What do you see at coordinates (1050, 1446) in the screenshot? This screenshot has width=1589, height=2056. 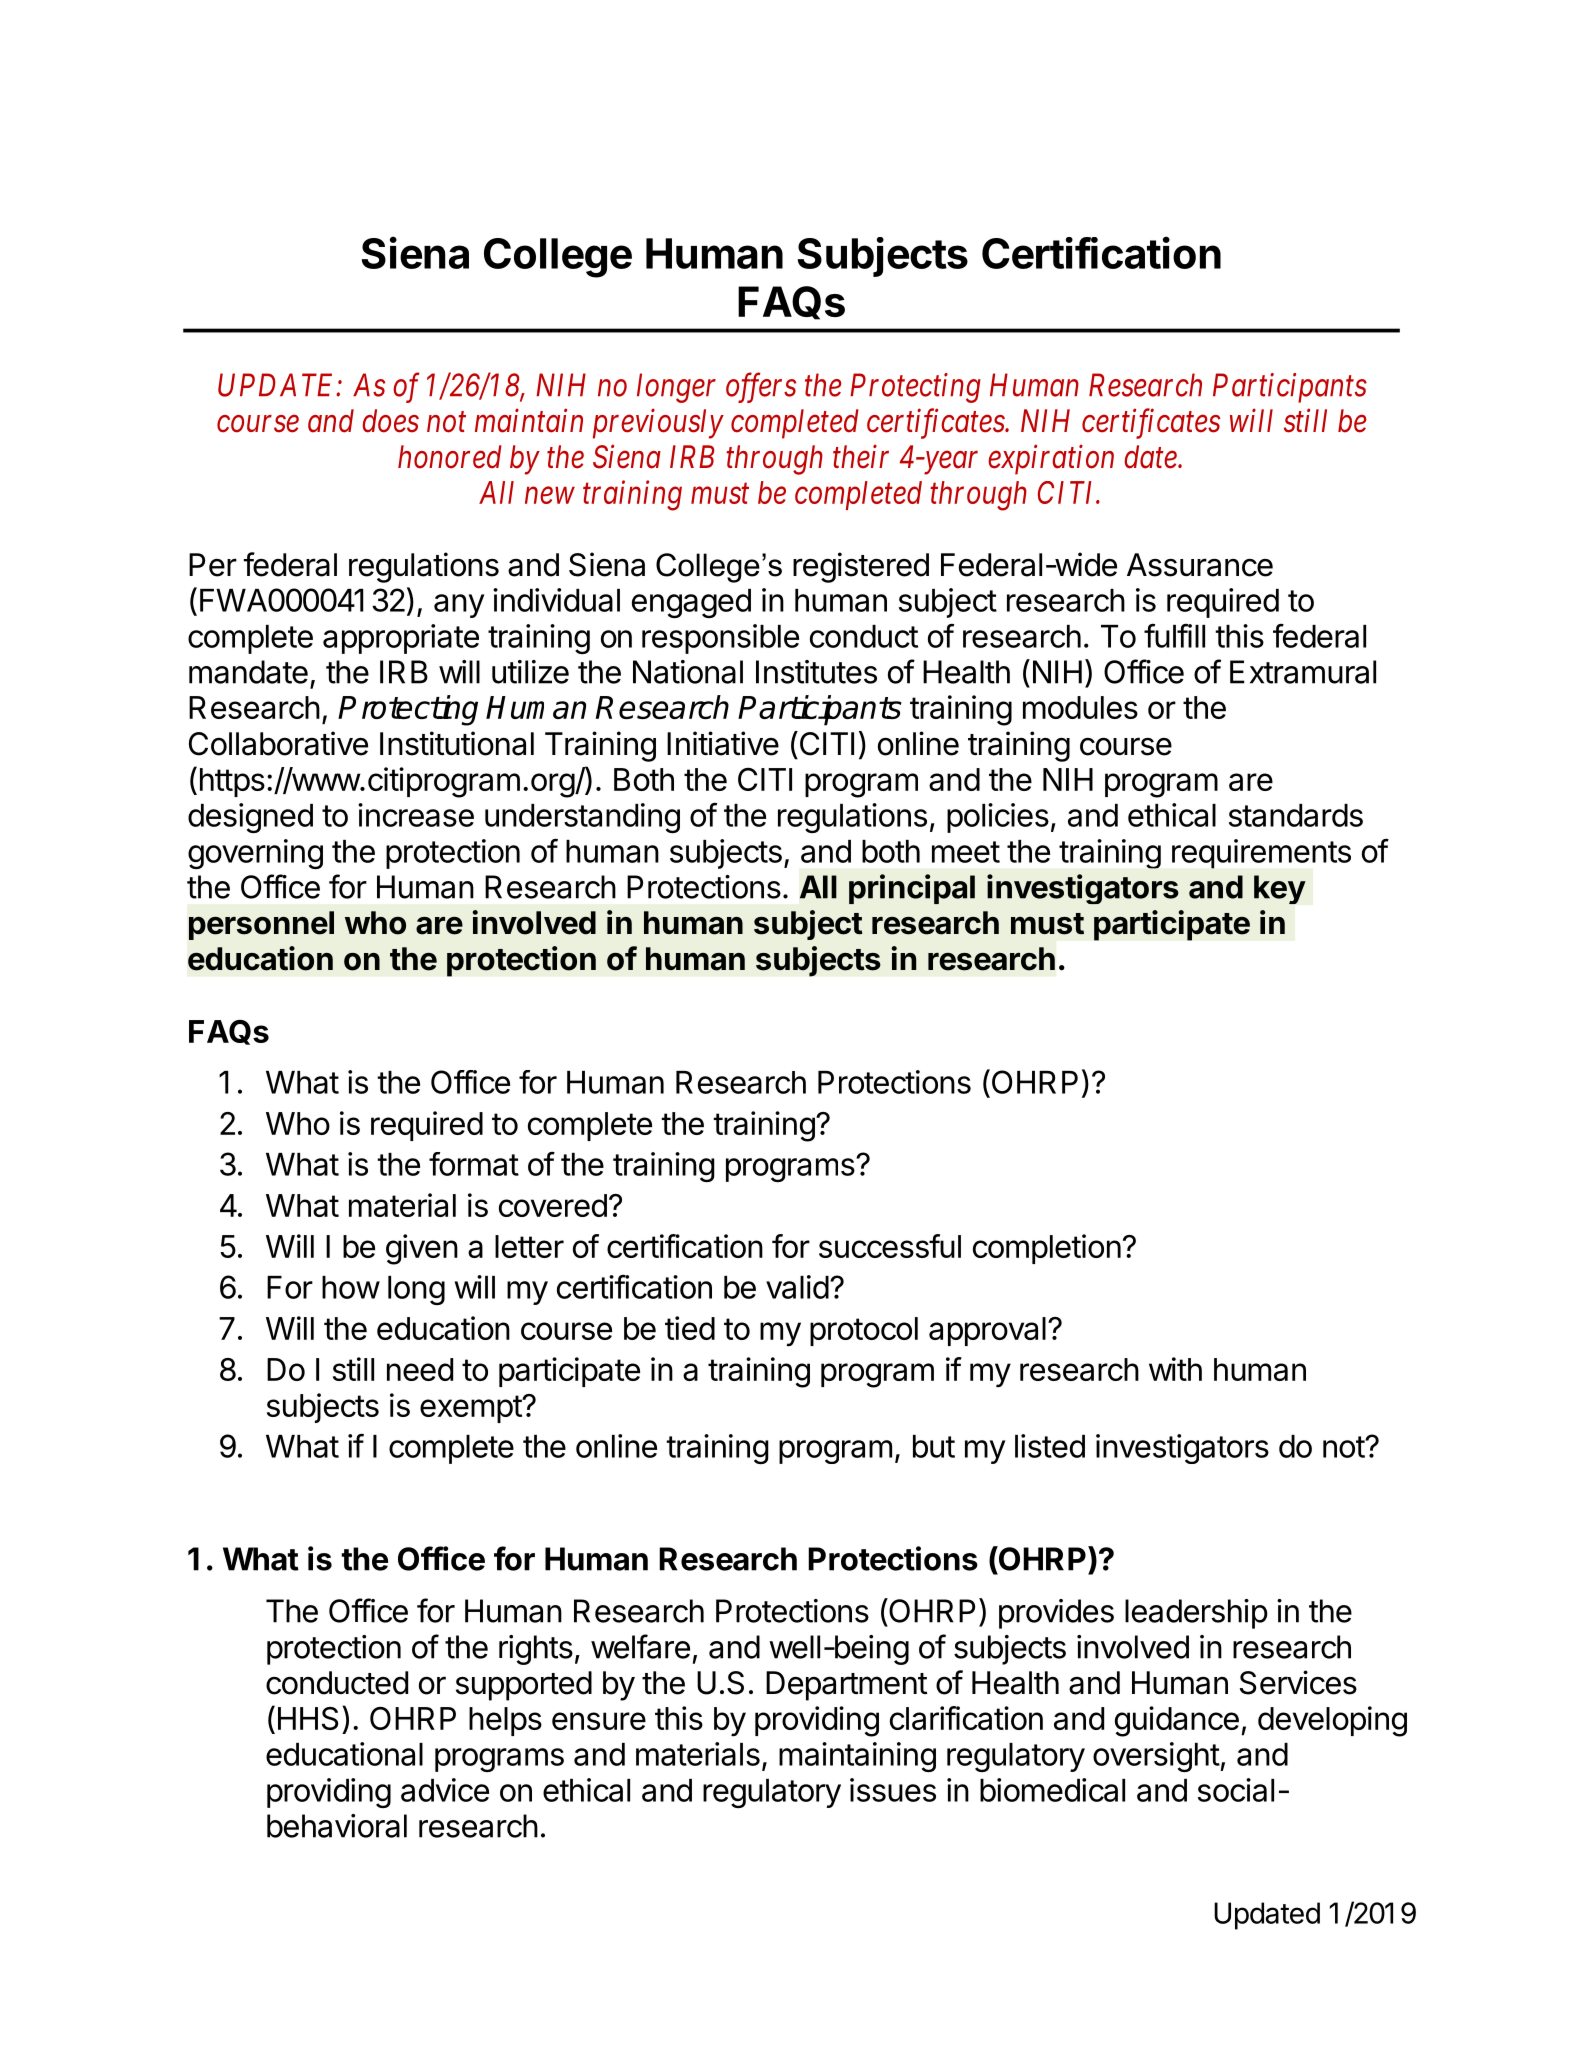 I see `listed` at bounding box center [1050, 1446].
